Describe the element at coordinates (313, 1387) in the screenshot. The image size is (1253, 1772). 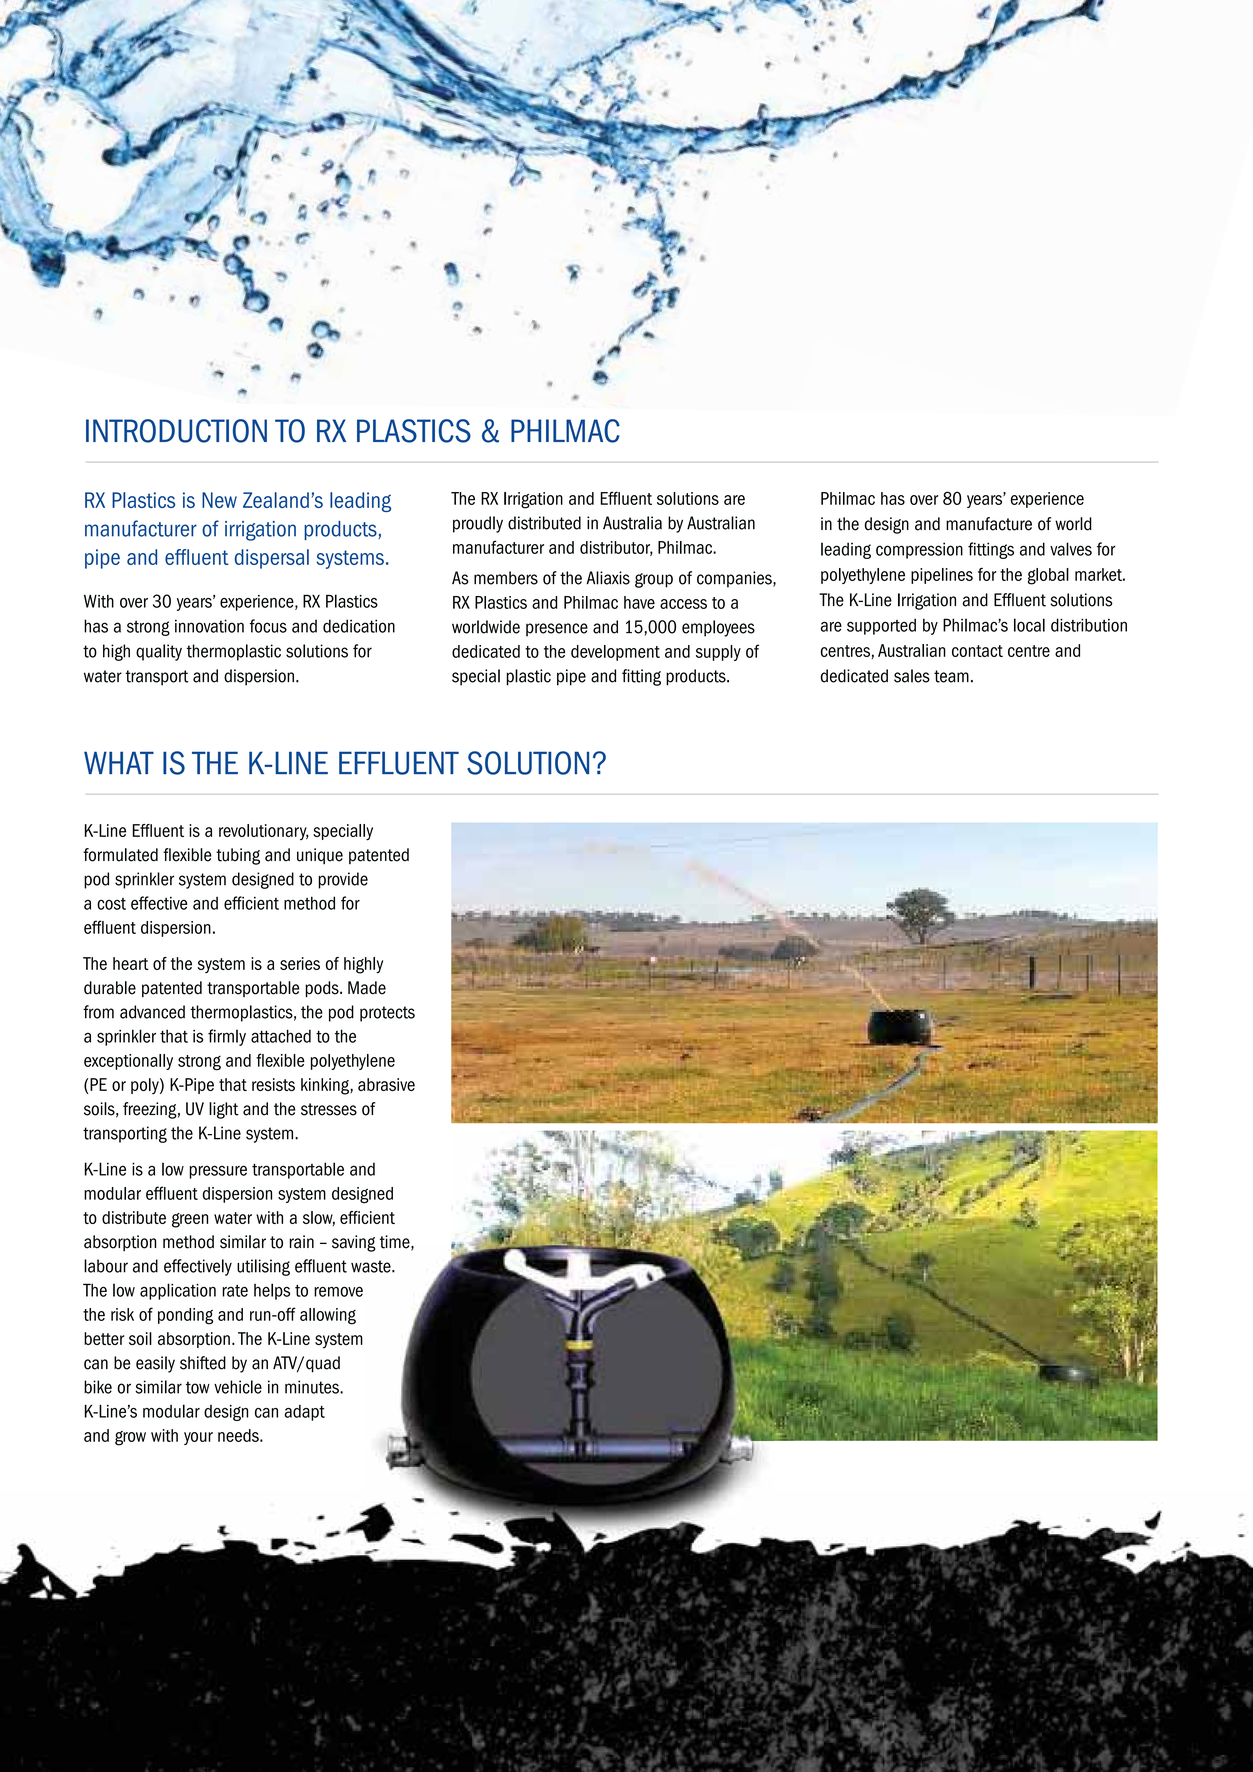
I see `minutes` at that location.
